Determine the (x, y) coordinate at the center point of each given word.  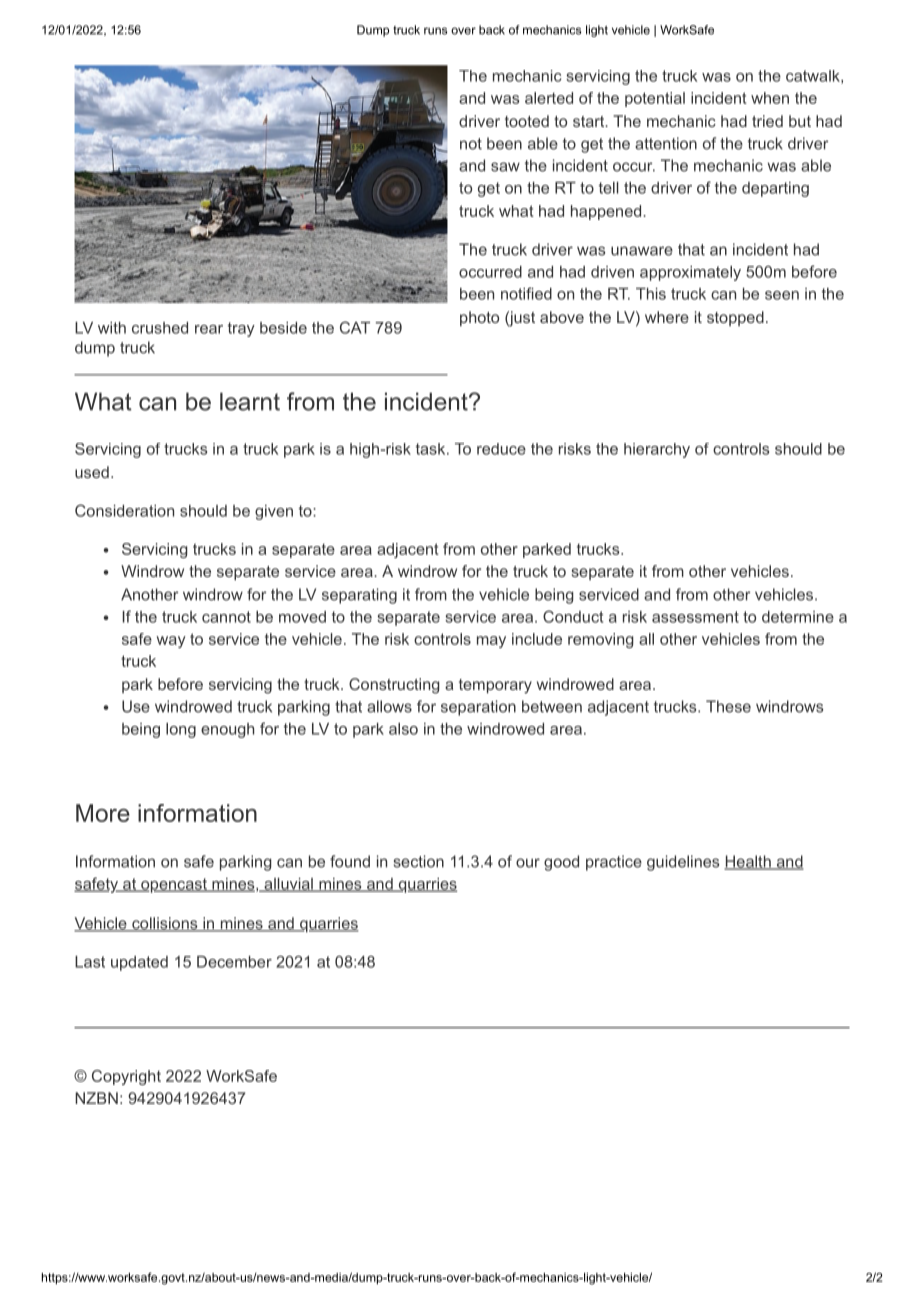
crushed (160, 328)
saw (505, 167)
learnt (250, 401)
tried (767, 121)
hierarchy (657, 450)
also (403, 729)
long (181, 730)
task (432, 449)
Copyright (126, 1077)
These (728, 706)
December (234, 962)
